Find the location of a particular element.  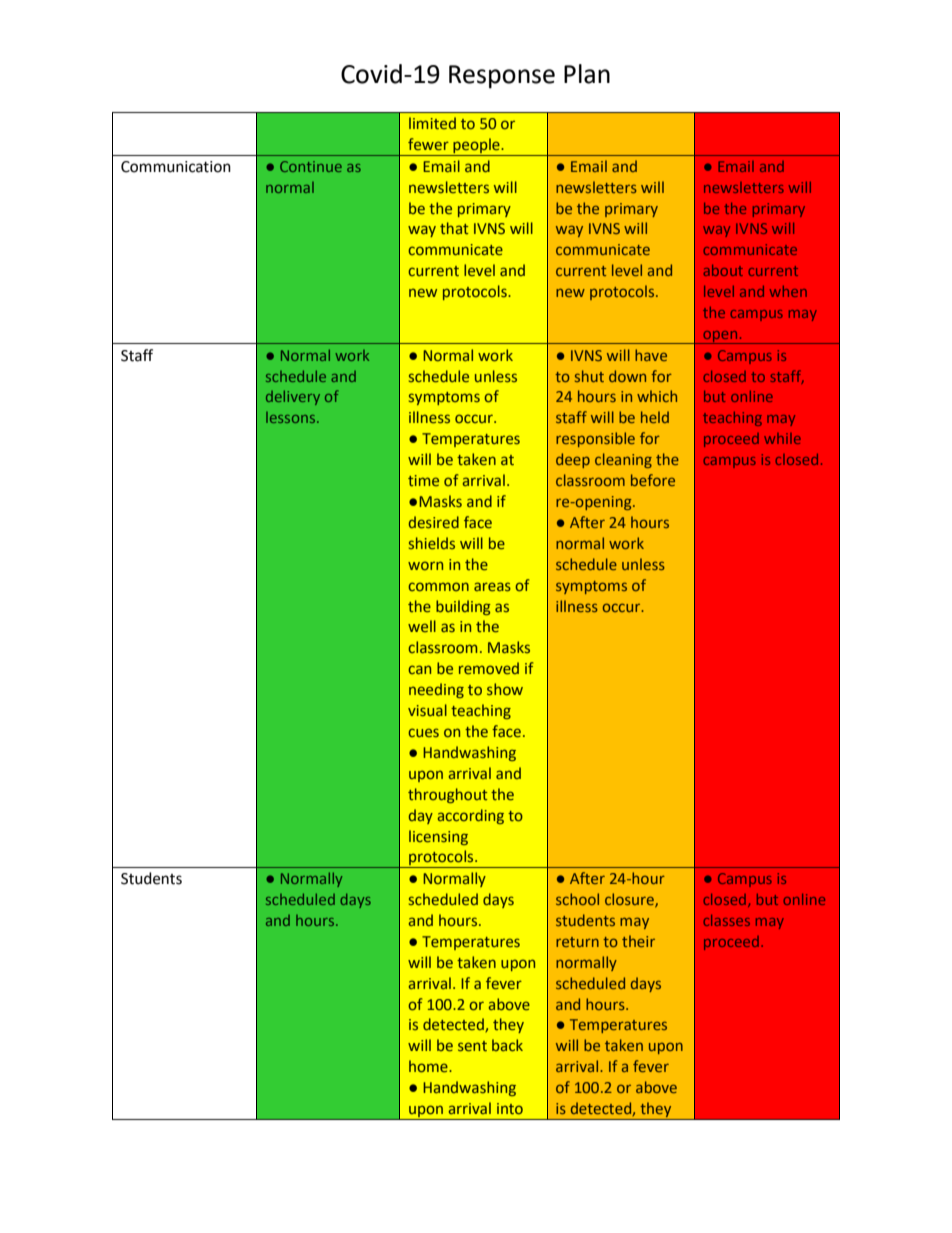

delivery is located at coordinates (293, 397).
